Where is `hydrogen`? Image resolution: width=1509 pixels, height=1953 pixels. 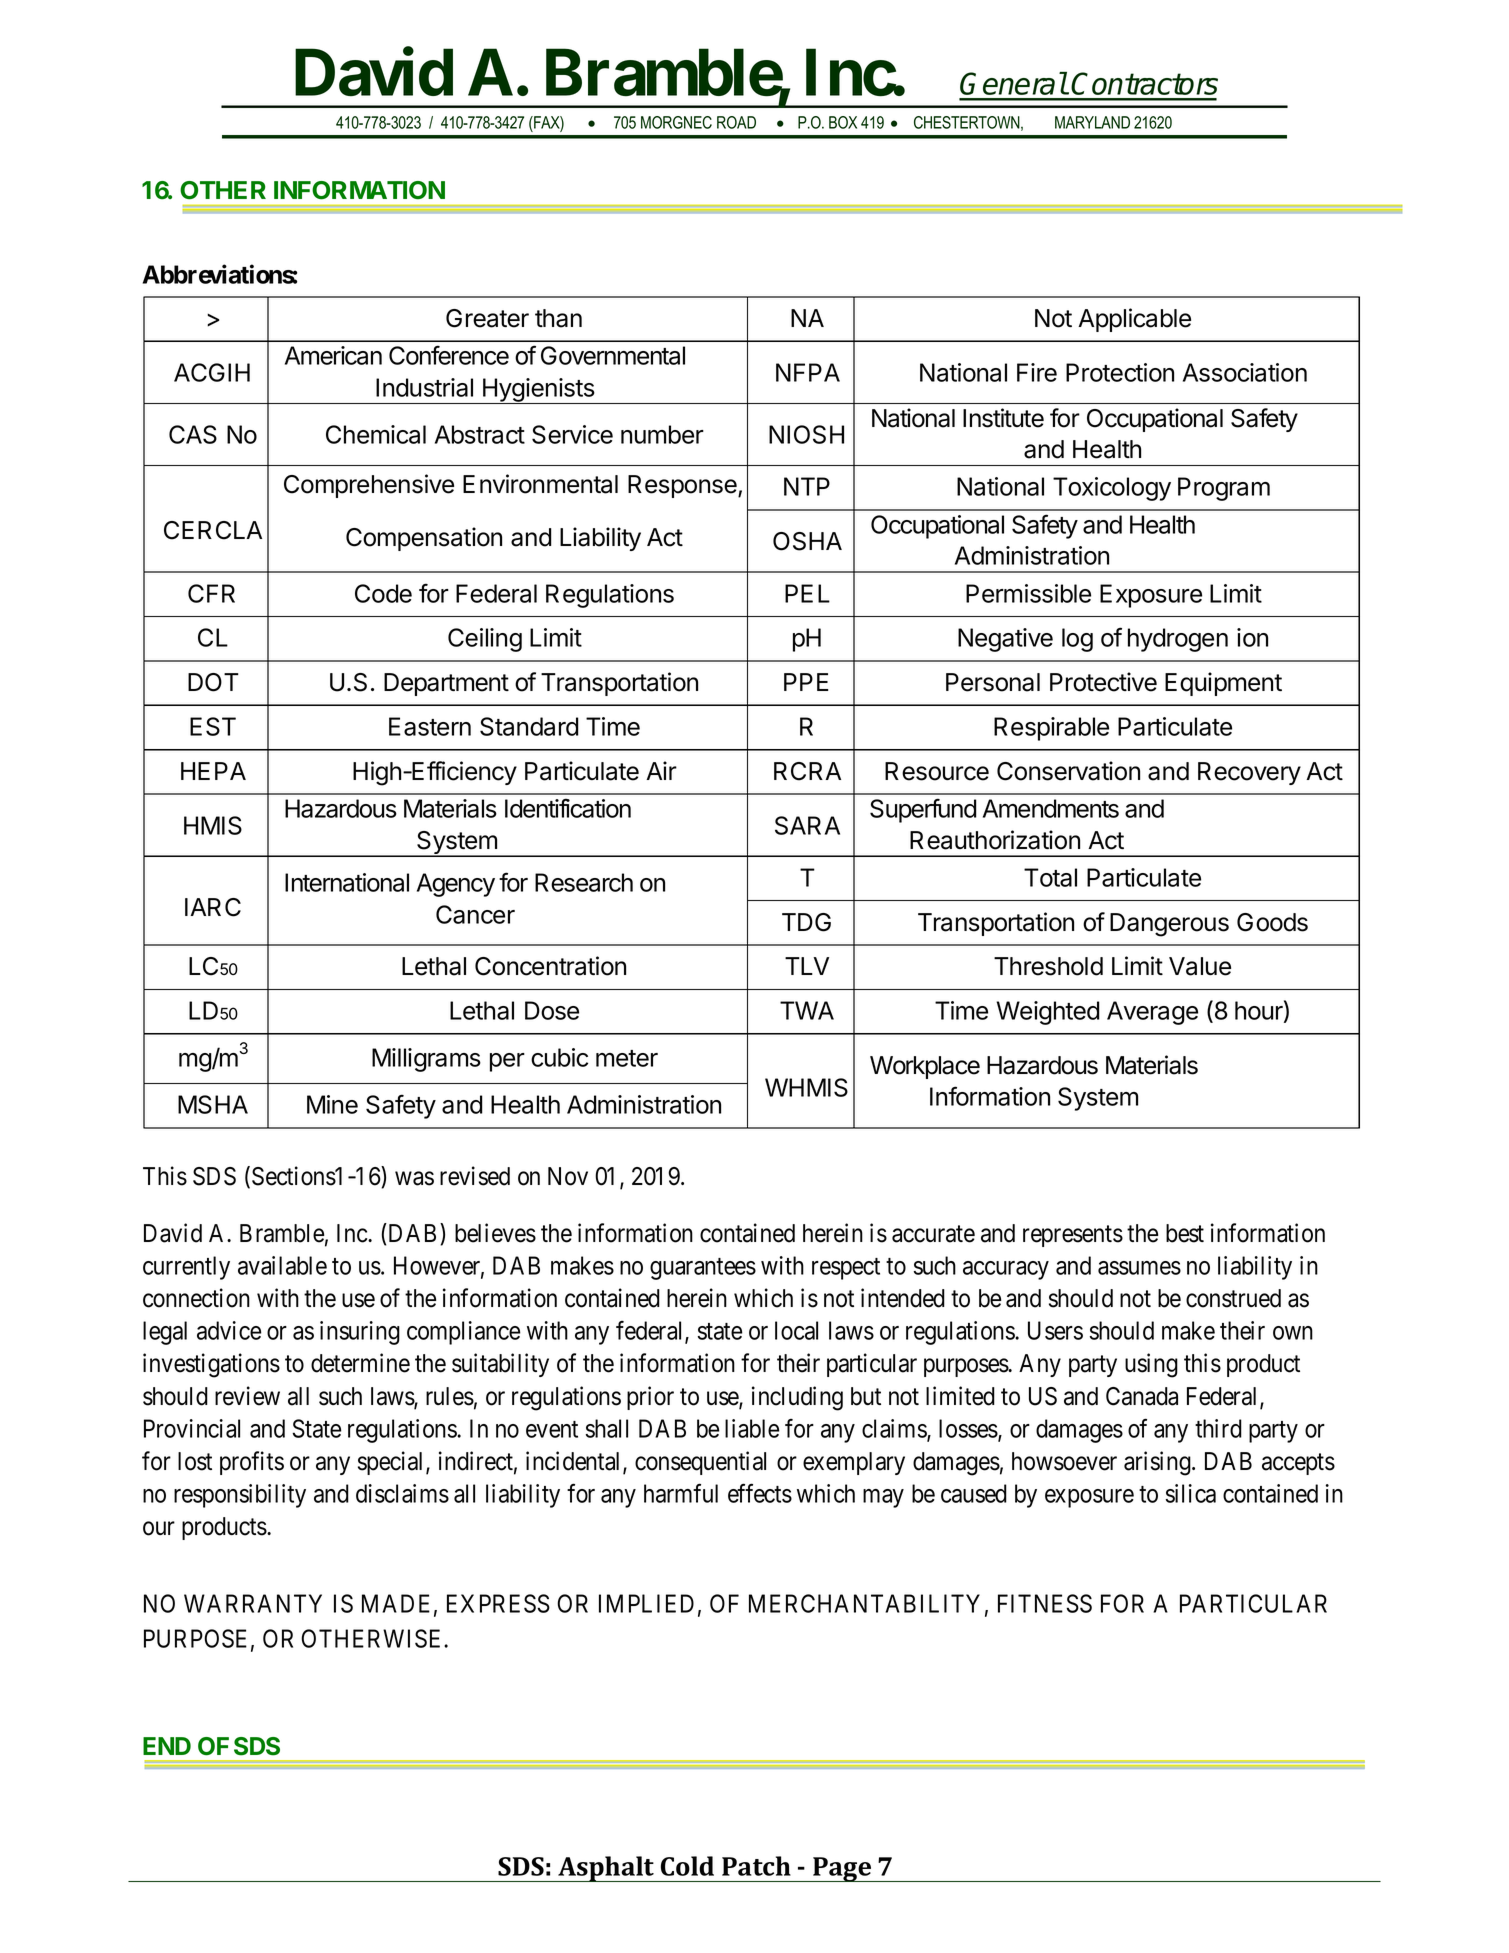
hydrogen is located at coordinates (1178, 640).
